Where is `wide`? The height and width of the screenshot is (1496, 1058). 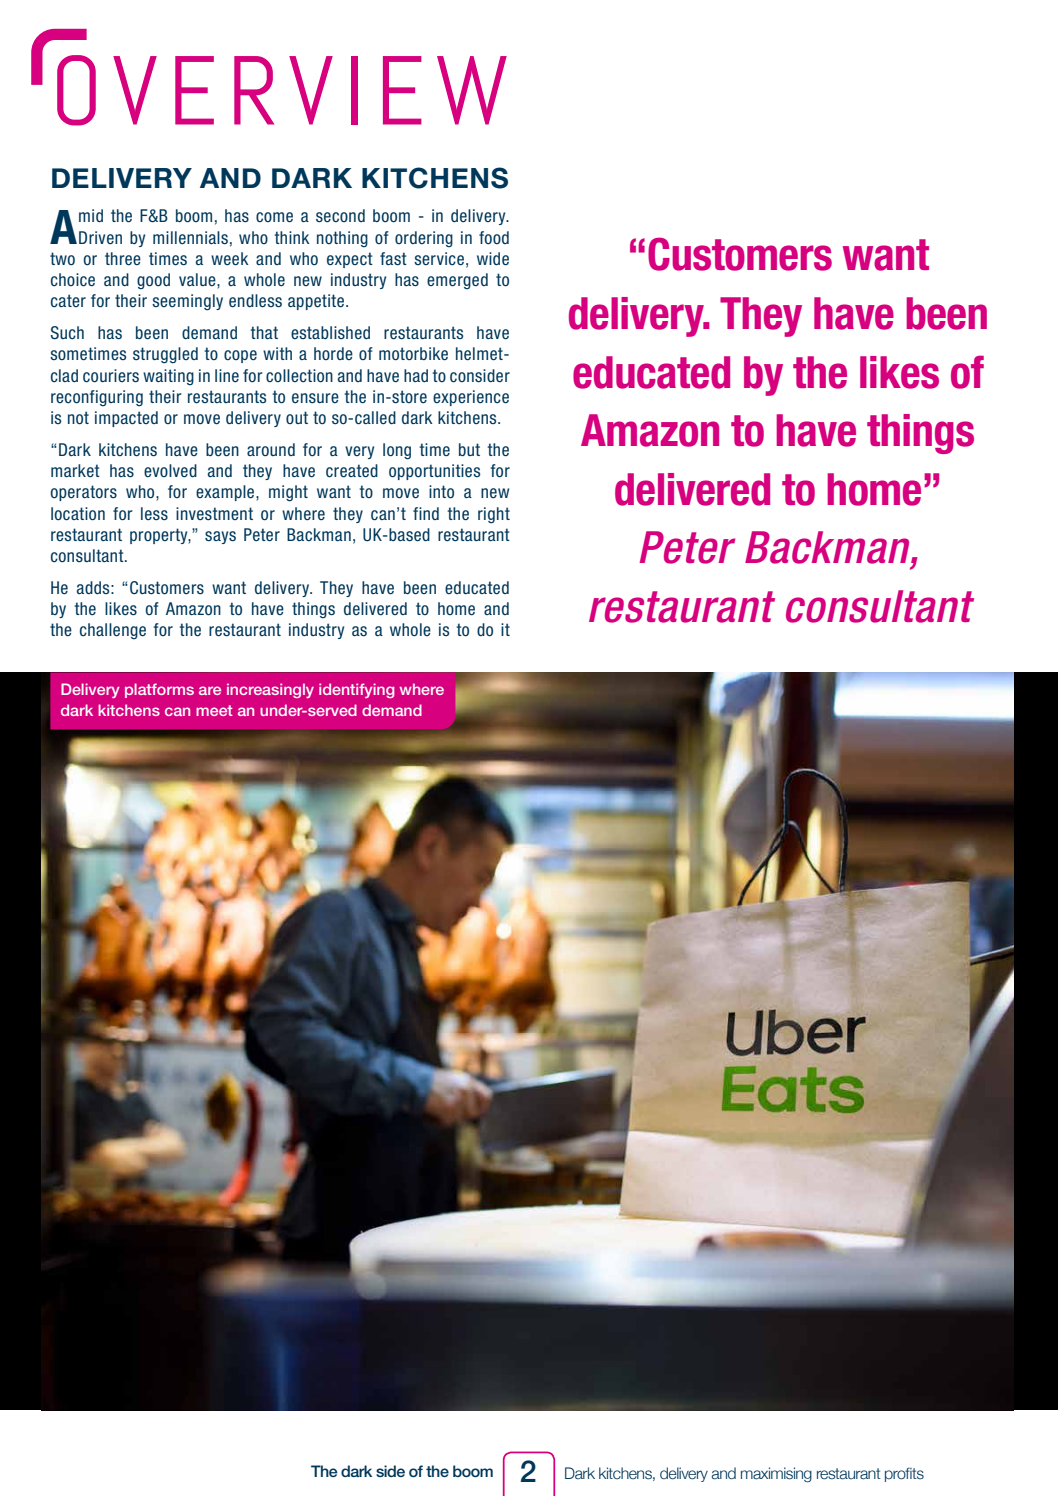
wide is located at coordinates (493, 259).
